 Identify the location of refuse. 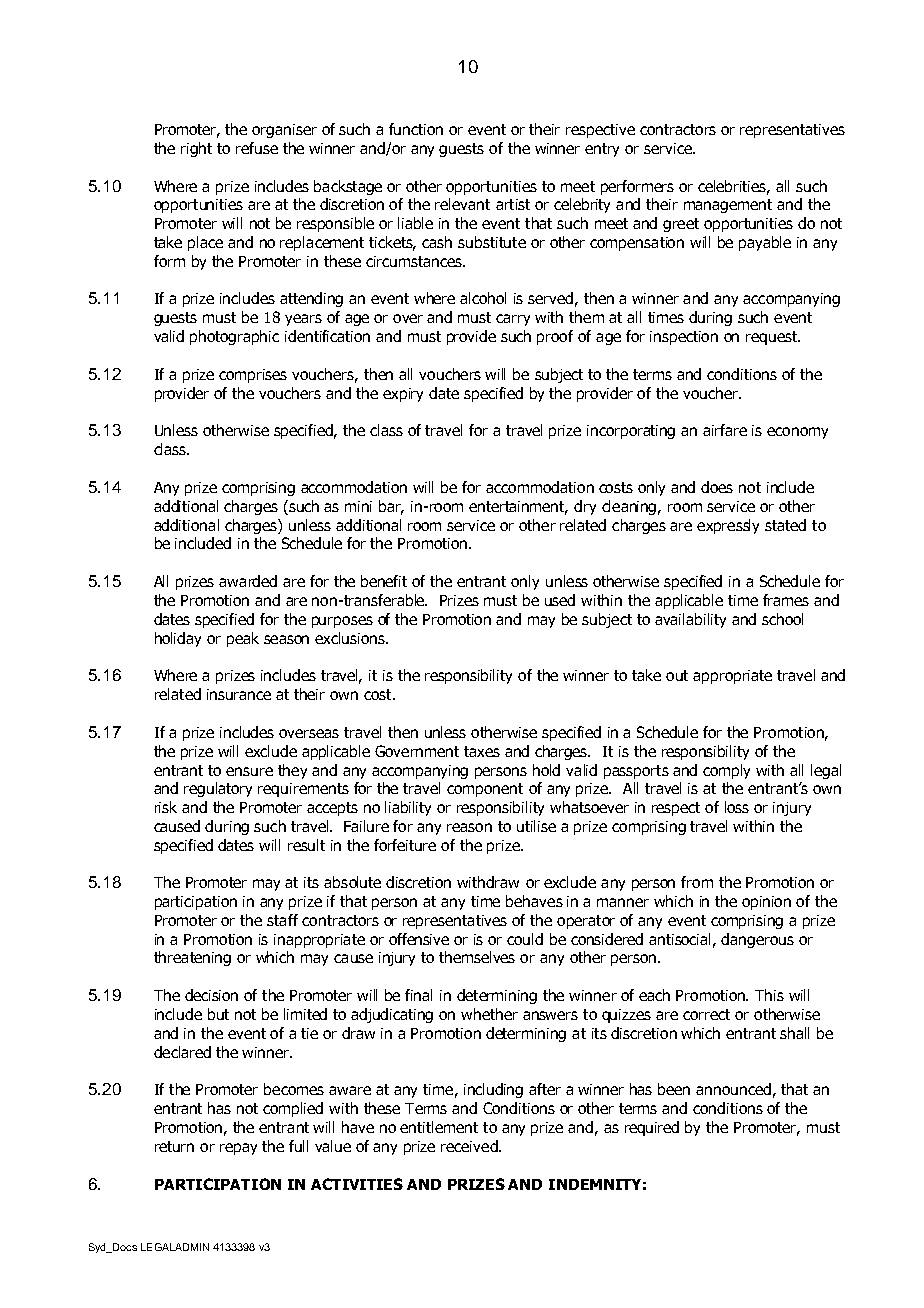
(257, 148).
